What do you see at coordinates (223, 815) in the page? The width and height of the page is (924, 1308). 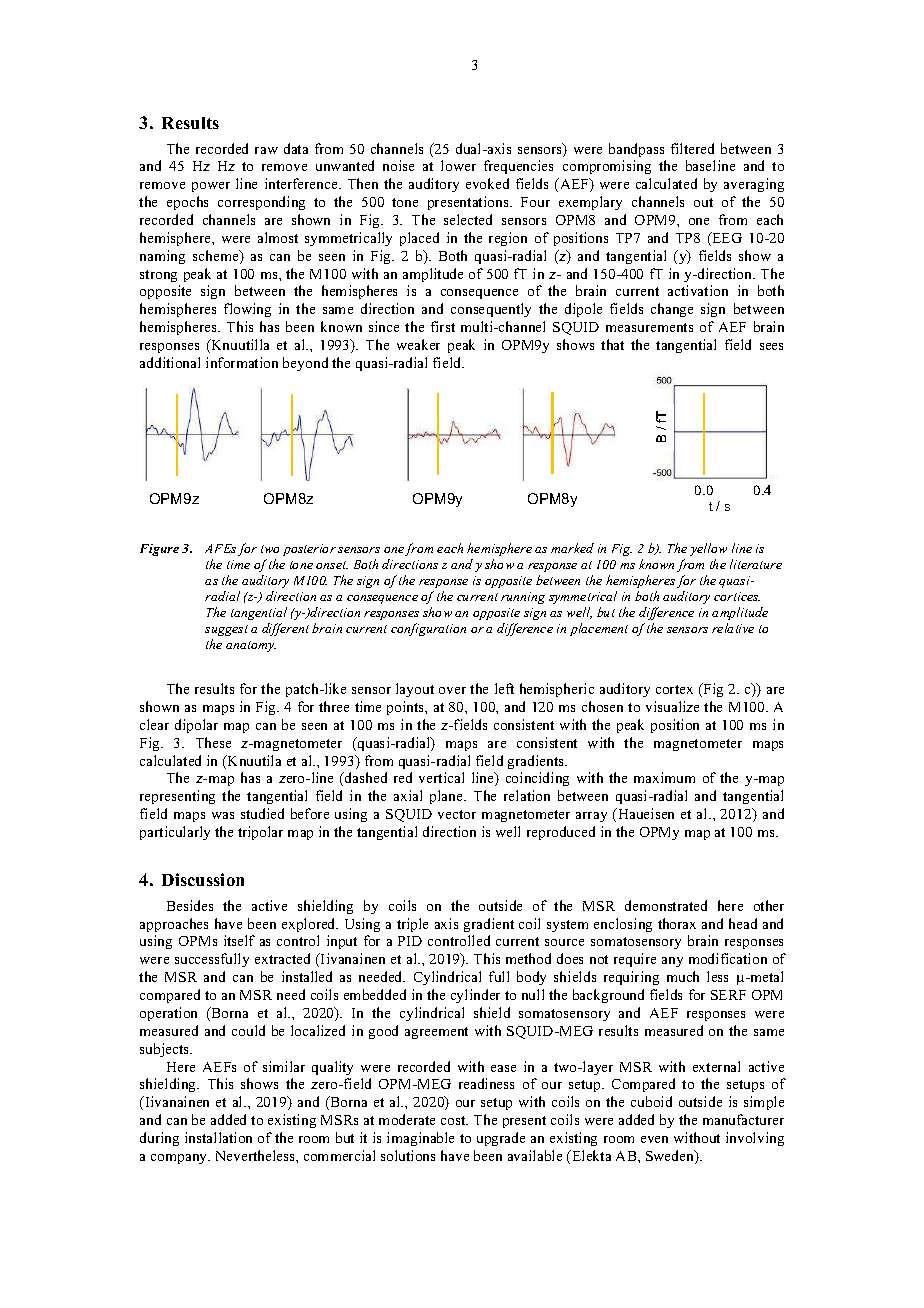 I see `was` at bounding box center [223, 815].
